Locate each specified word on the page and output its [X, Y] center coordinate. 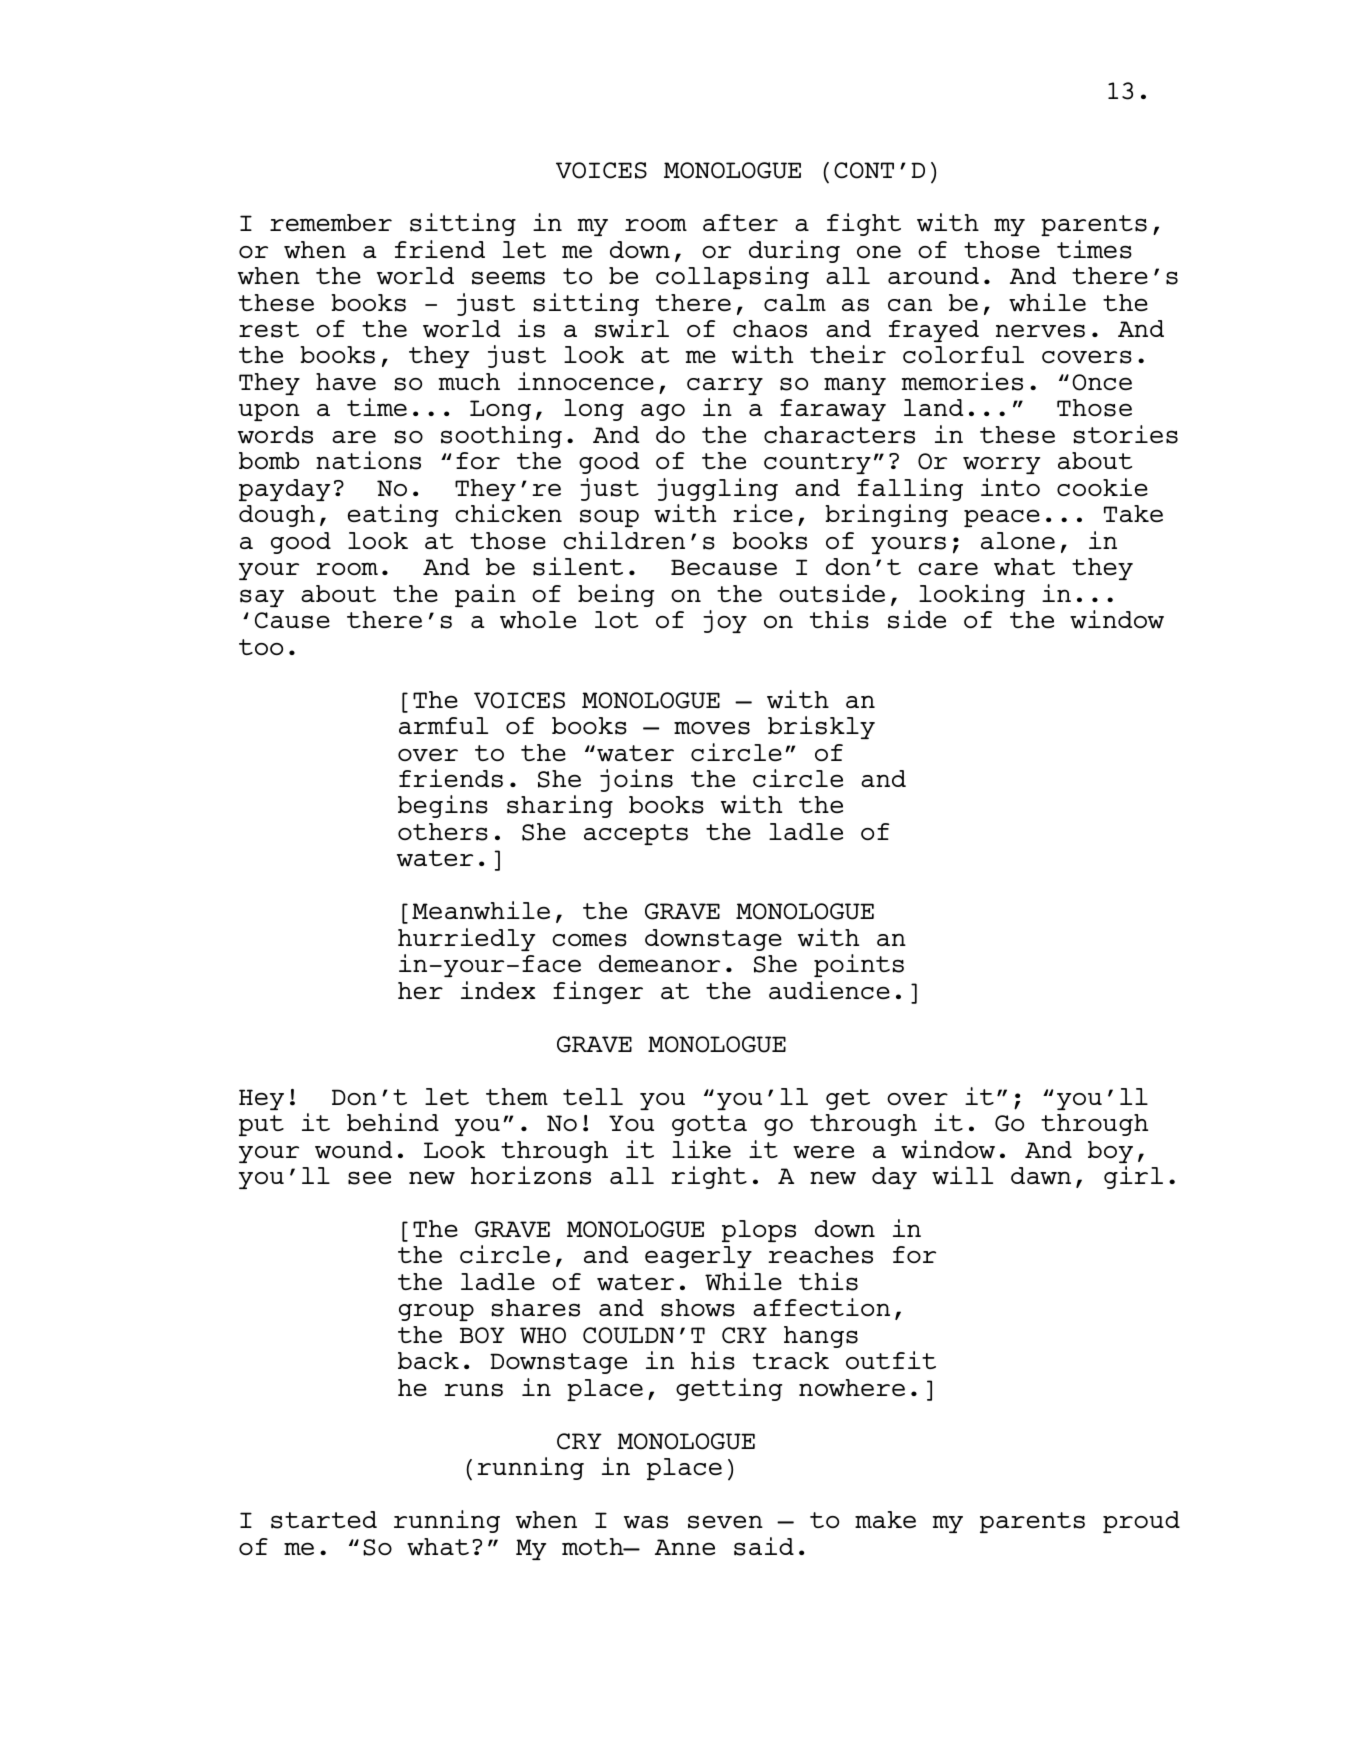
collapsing [732, 277]
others [443, 832]
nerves [1040, 331]
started [324, 1520]
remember [331, 222]
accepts [636, 834]
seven [725, 1522]
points [859, 965]
